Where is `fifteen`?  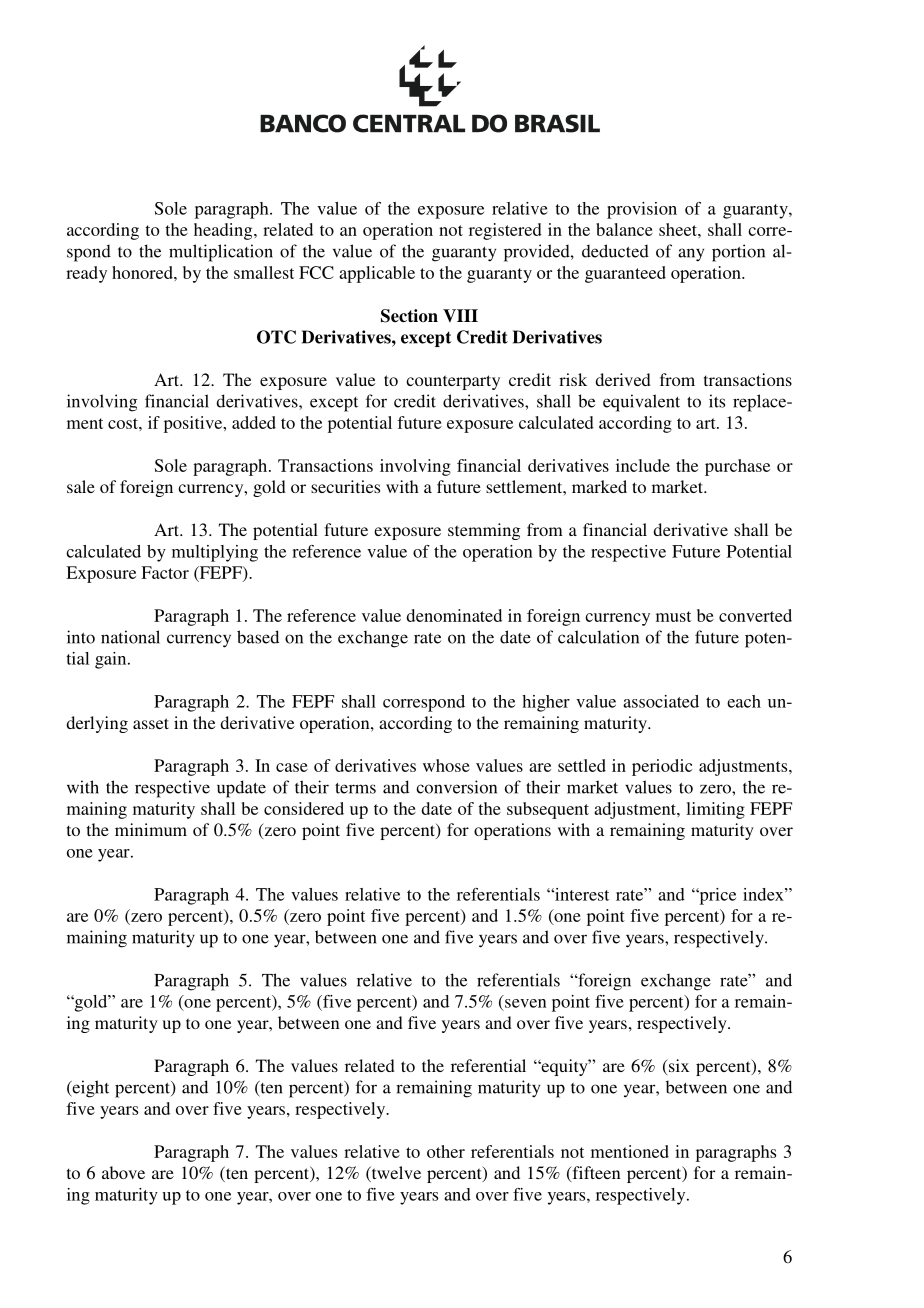
fifteen is located at coordinates (595, 1174).
